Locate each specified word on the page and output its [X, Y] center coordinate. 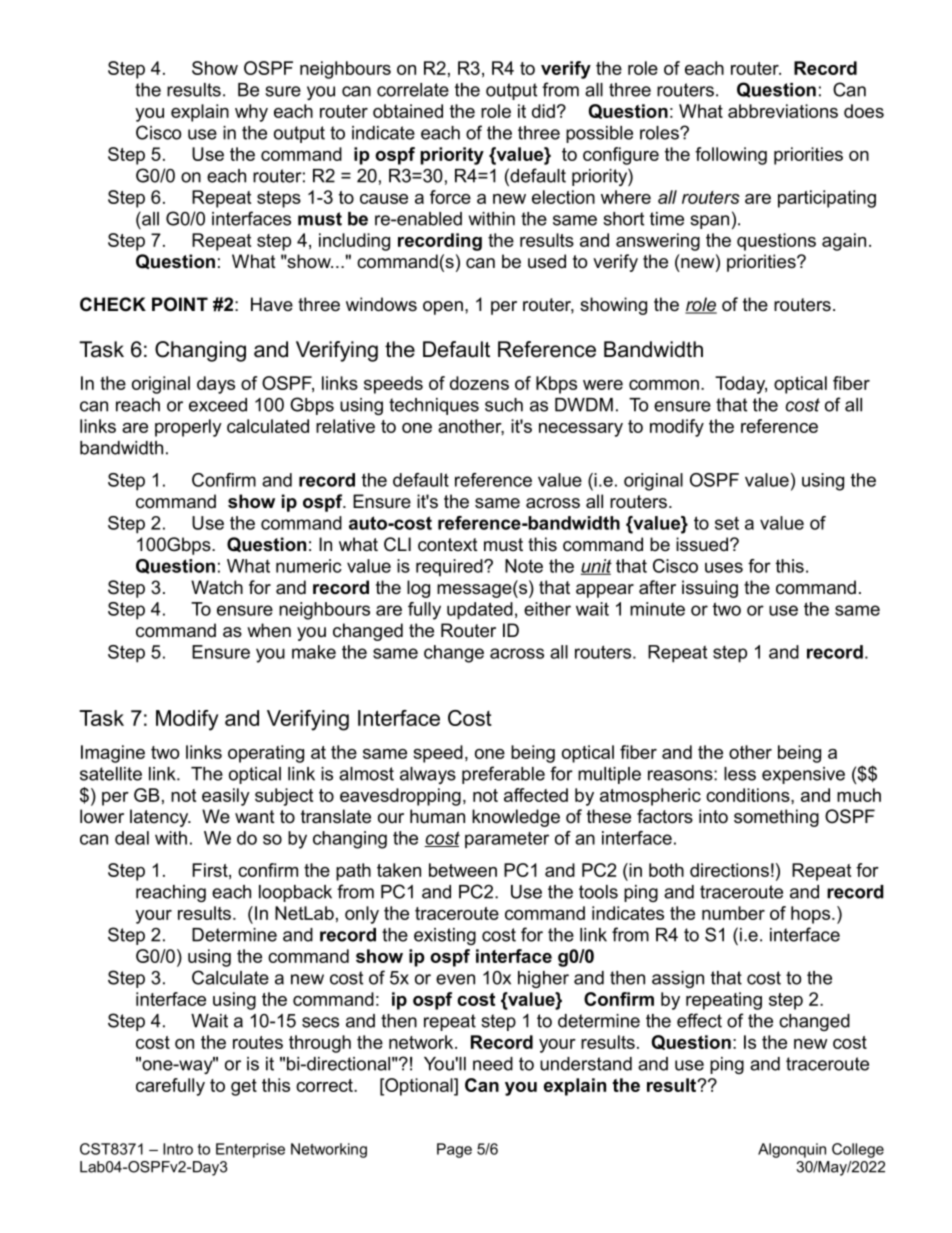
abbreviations [783, 111]
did [543, 111]
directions [729, 870]
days [216, 385]
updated [480, 611]
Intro [178, 1149]
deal [132, 838]
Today [741, 385]
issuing [710, 589]
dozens [479, 383]
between [463, 870]
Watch [217, 587]
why [251, 113]
